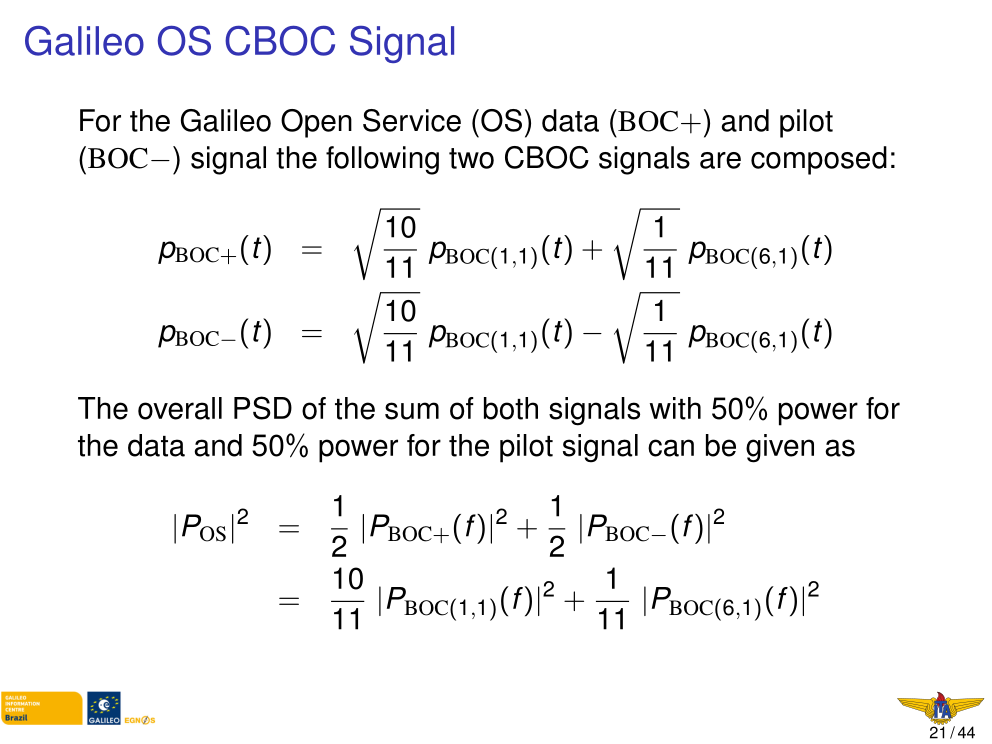  What do you see at coordinates (720, 160) in the screenshot?
I see `are` at bounding box center [720, 160].
